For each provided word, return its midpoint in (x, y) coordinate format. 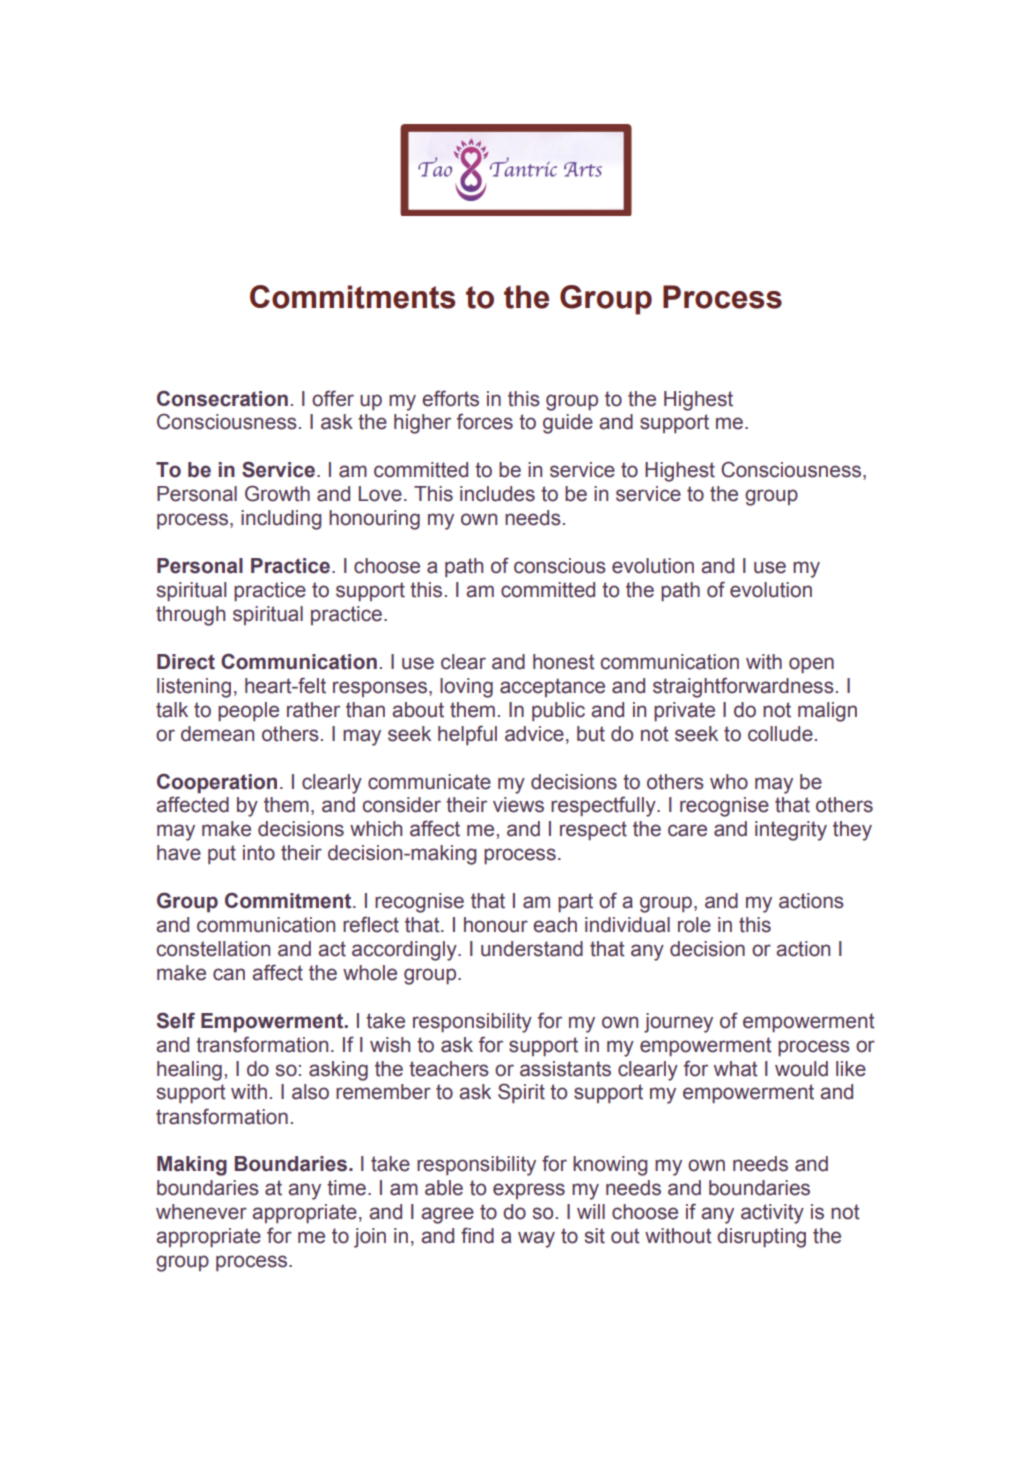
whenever (201, 1212)
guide (568, 424)
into (259, 853)
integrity (791, 831)
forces (485, 421)
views (518, 805)
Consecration (222, 398)
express (529, 1191)
